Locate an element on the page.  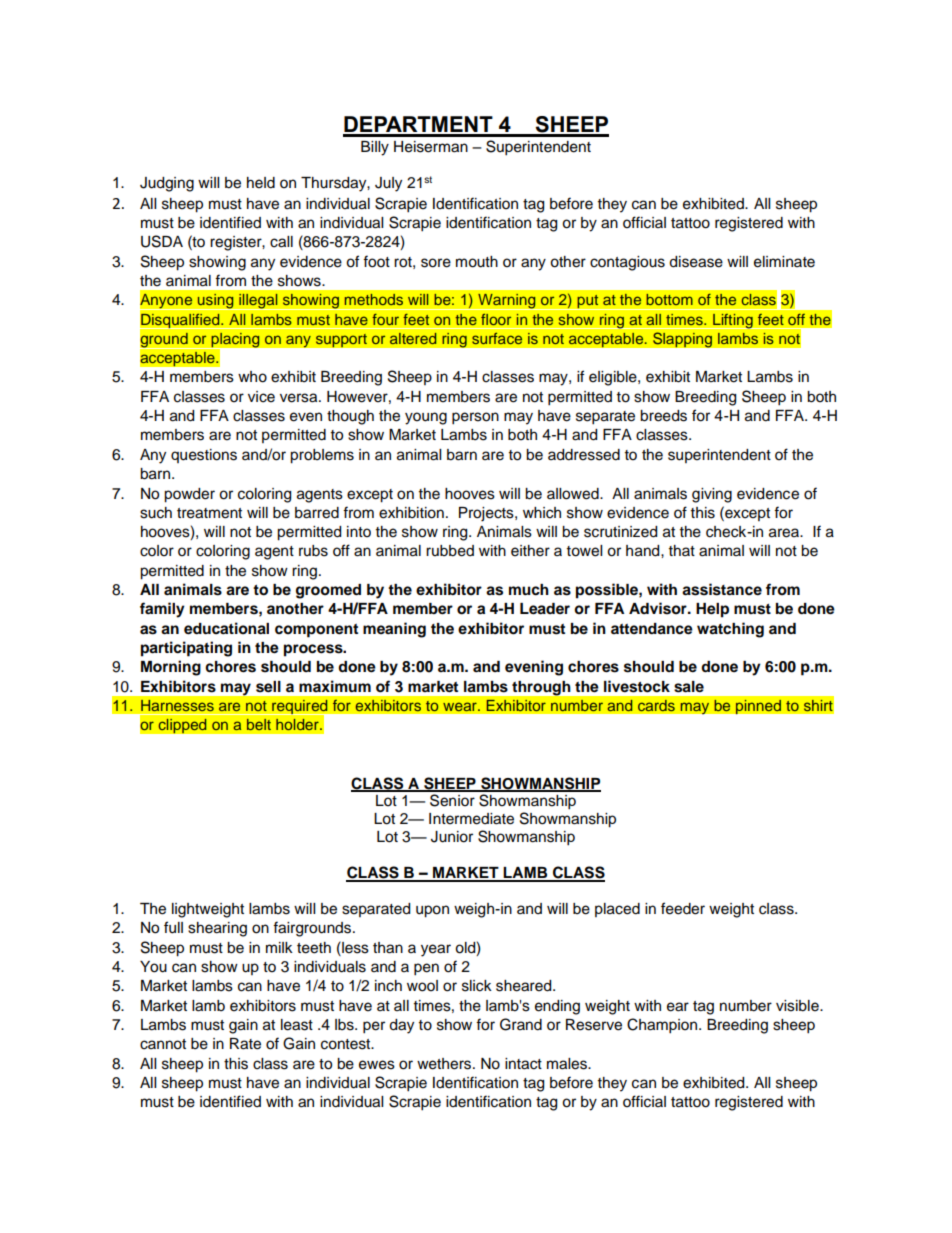
who is located at coordinates (252, 377).
